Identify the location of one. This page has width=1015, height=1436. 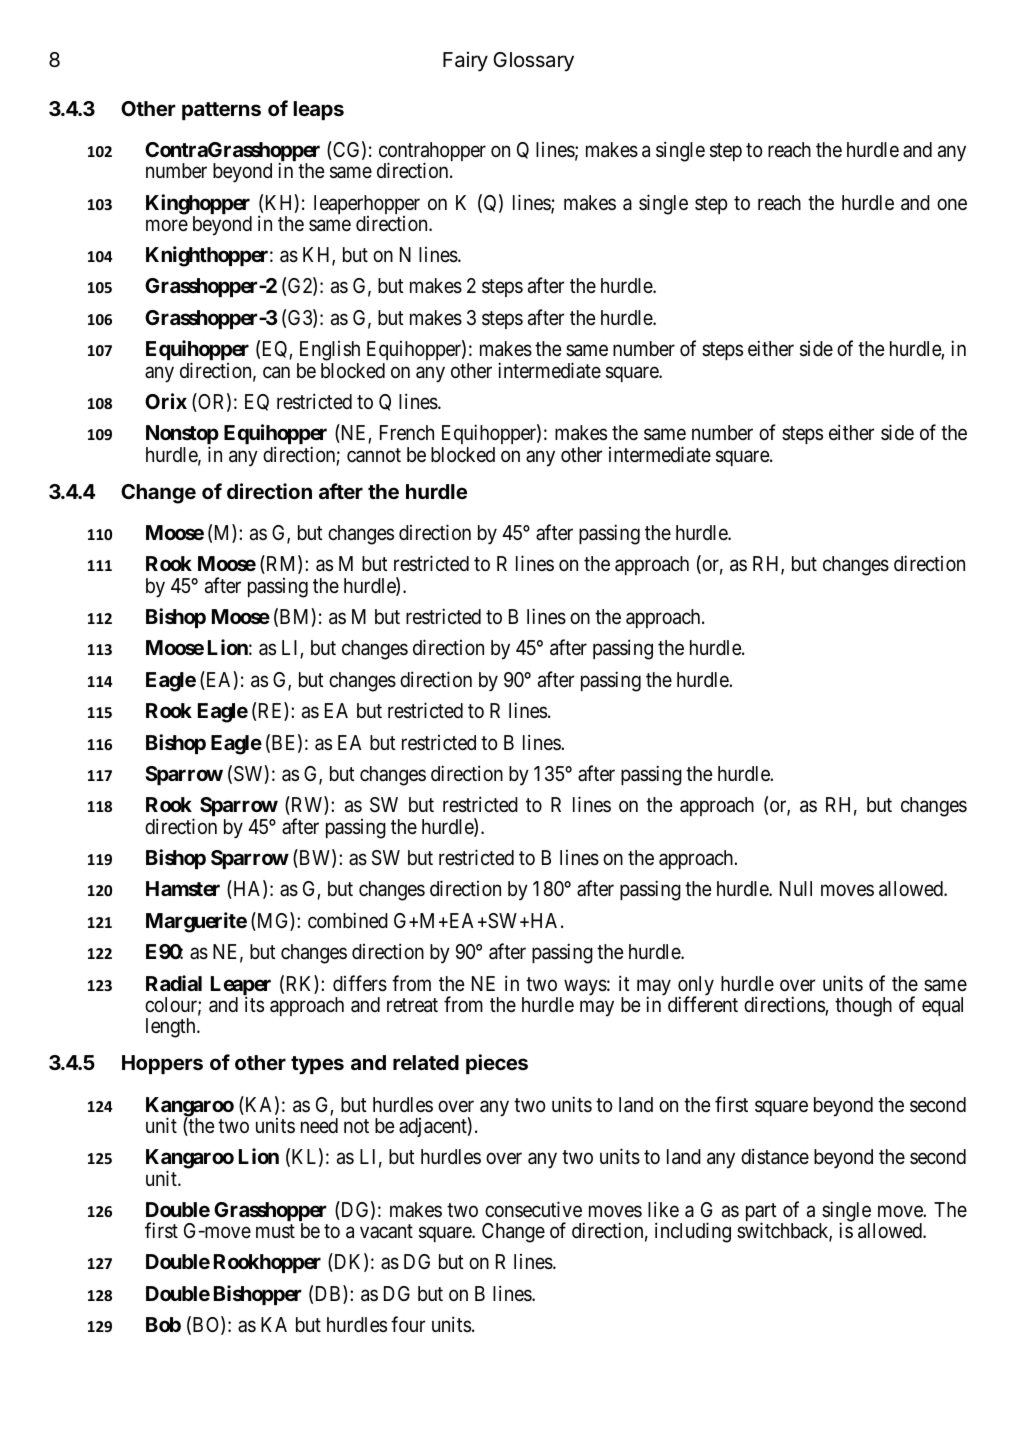
(952, 204).
